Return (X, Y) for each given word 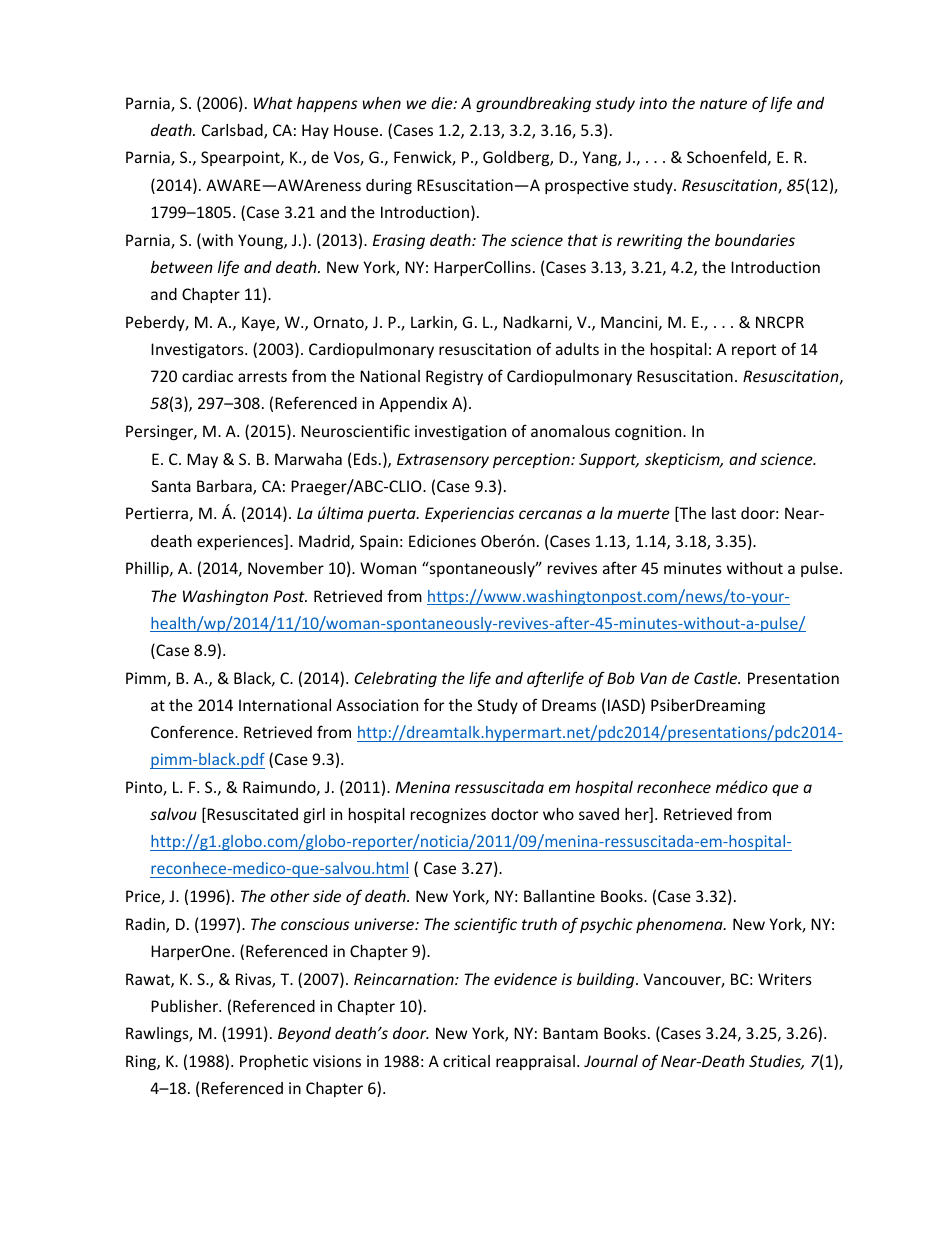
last (724, 513)
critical (466, 1061)
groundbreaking (533, 104)
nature (723, 103)
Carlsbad (233, 131)
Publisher (185, 1006)
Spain (379, 542)
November (286, 568)
